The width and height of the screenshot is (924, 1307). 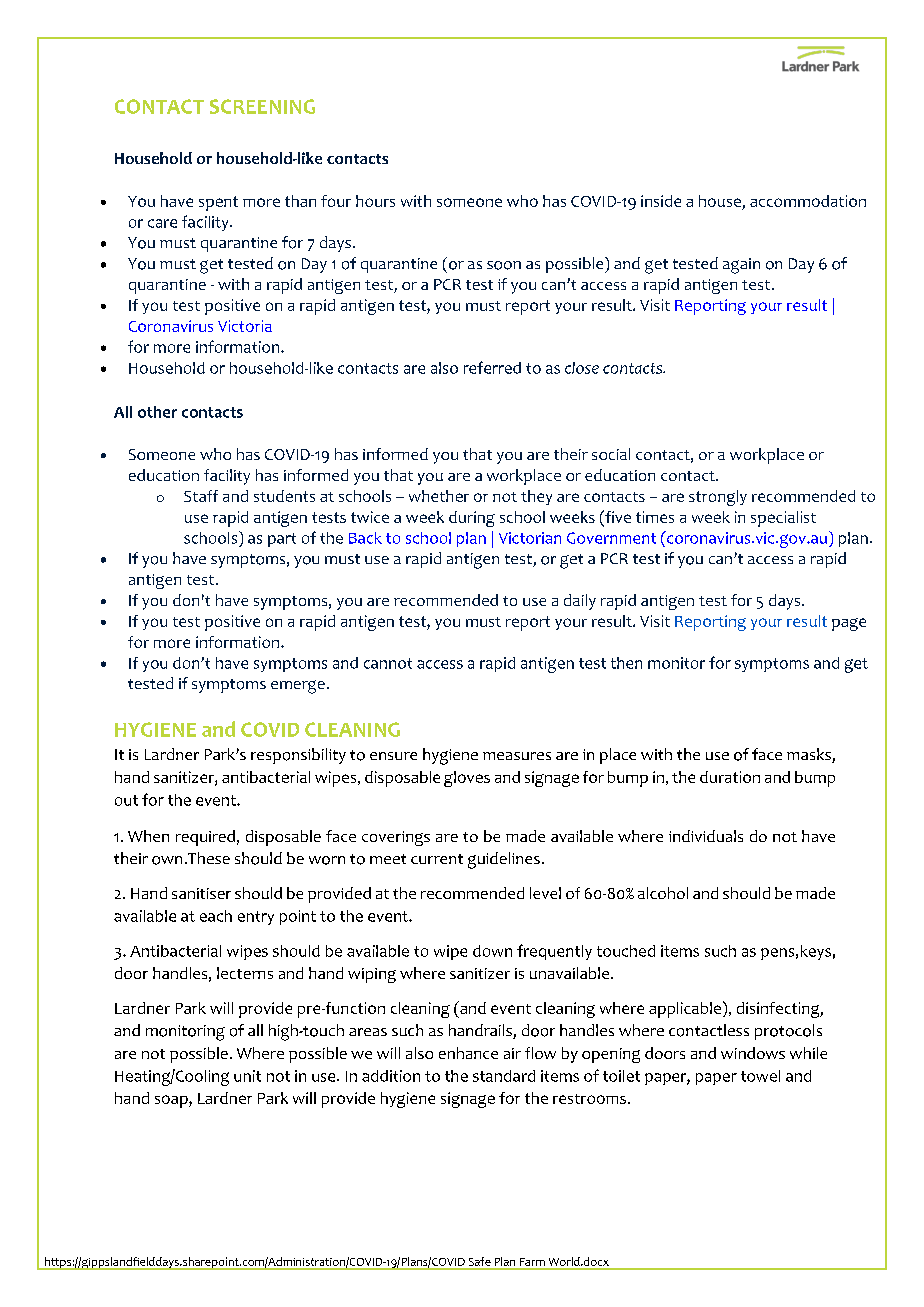 What do you see at coordinates (205, 838) in the screenshot?
I see `required` at bounding box center [205, 838].
